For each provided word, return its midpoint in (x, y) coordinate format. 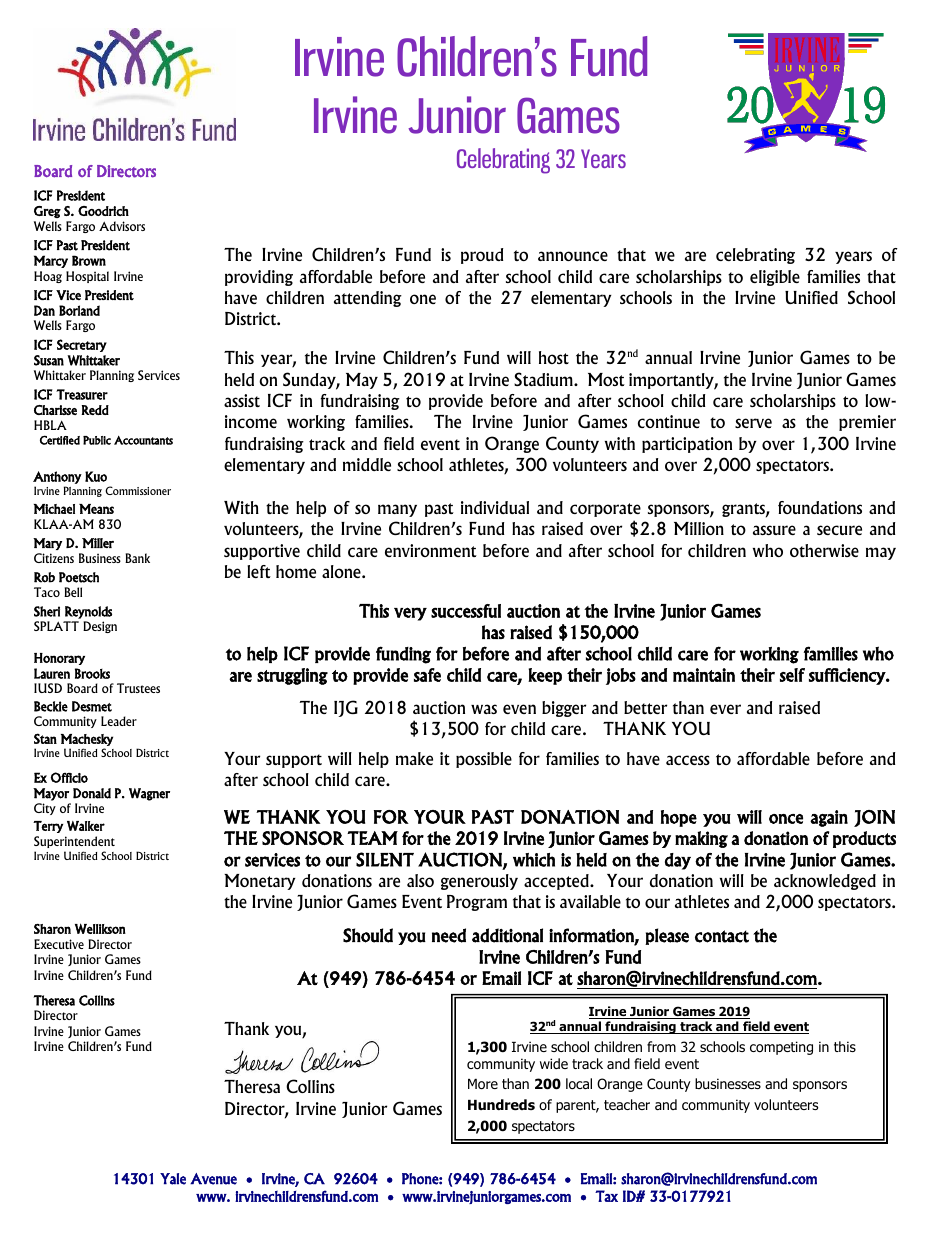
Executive (59, 944)
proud (482, 256)
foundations (820, 507)
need (449, 935)
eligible (775, 278)
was (484, 709)
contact (722, 936)
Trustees (138, 688)
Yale (173, 1179)
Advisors (122, 226)
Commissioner (138, 490)
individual (495, 507)
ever (725, 709)
